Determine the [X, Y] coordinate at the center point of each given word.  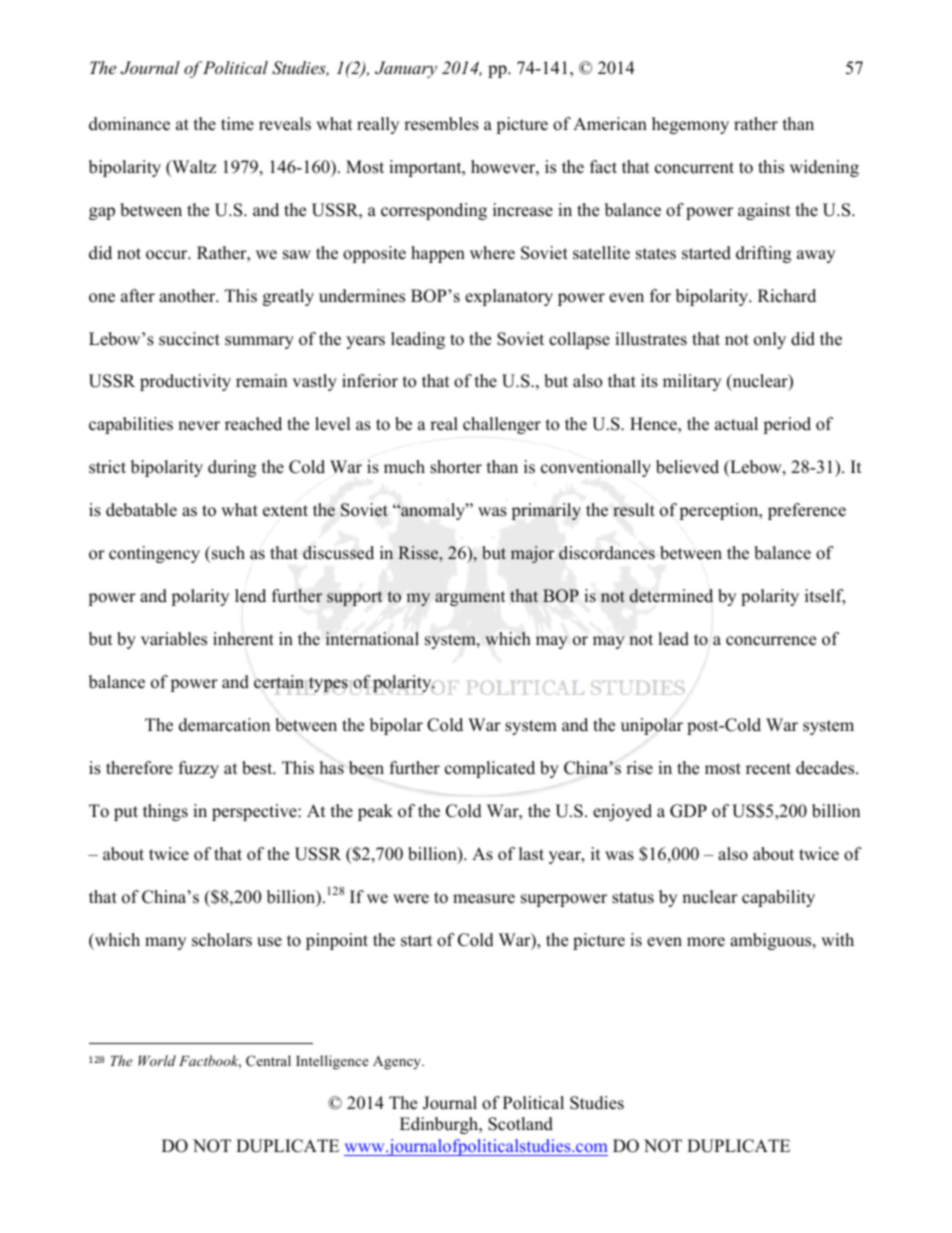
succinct [189, 339]
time [237, 124]
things [165, 812]
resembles [441, 124]
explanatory [509, 297]
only [770, 340]
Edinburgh [440, 1125]
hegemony [690, 125]
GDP [688, 811]
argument [470, 598]
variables [174, 639]
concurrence [771, 641]
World [157, 1060]
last [531, 854]
